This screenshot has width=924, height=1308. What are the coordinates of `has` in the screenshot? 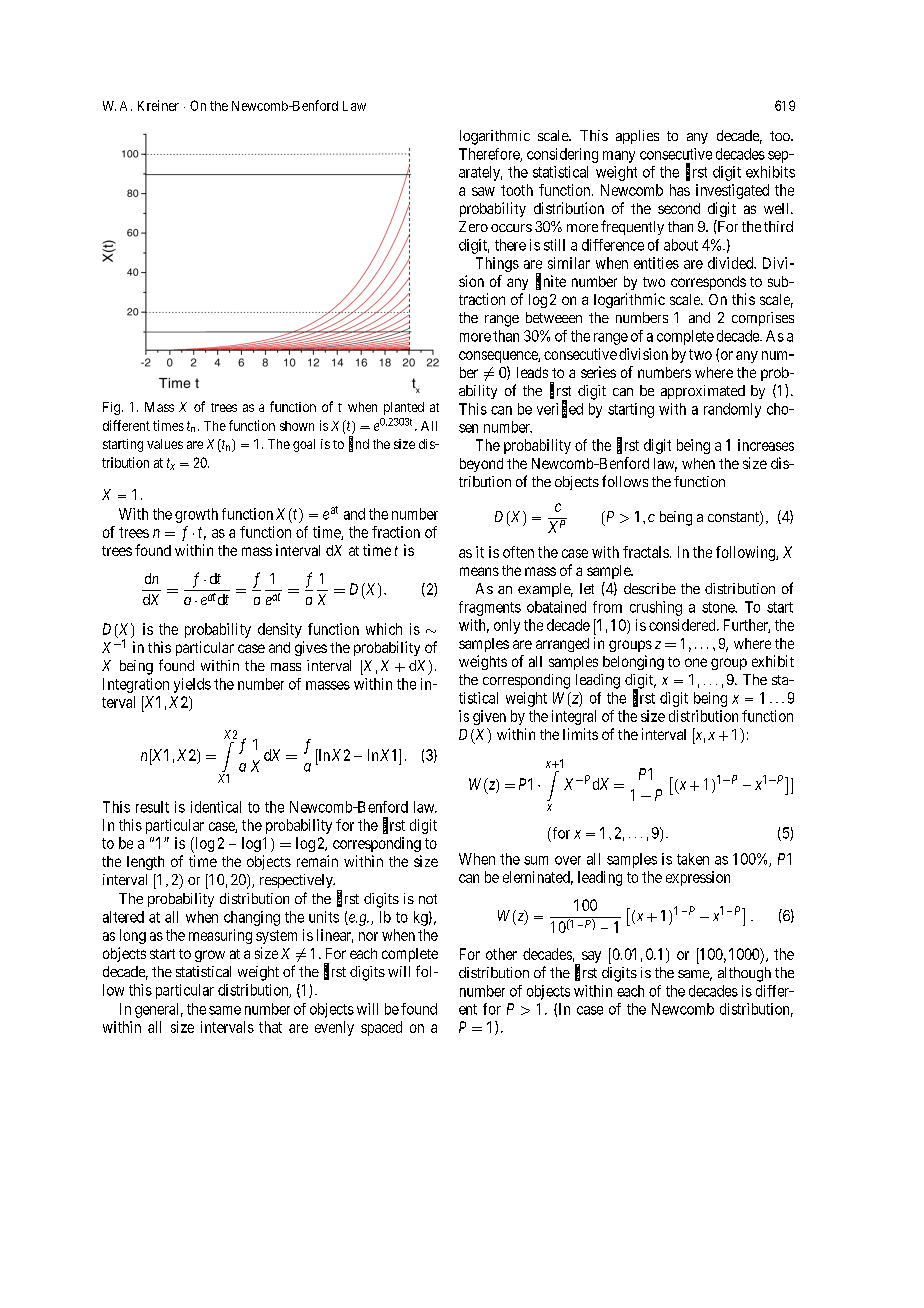 It's located at (680, 190).
